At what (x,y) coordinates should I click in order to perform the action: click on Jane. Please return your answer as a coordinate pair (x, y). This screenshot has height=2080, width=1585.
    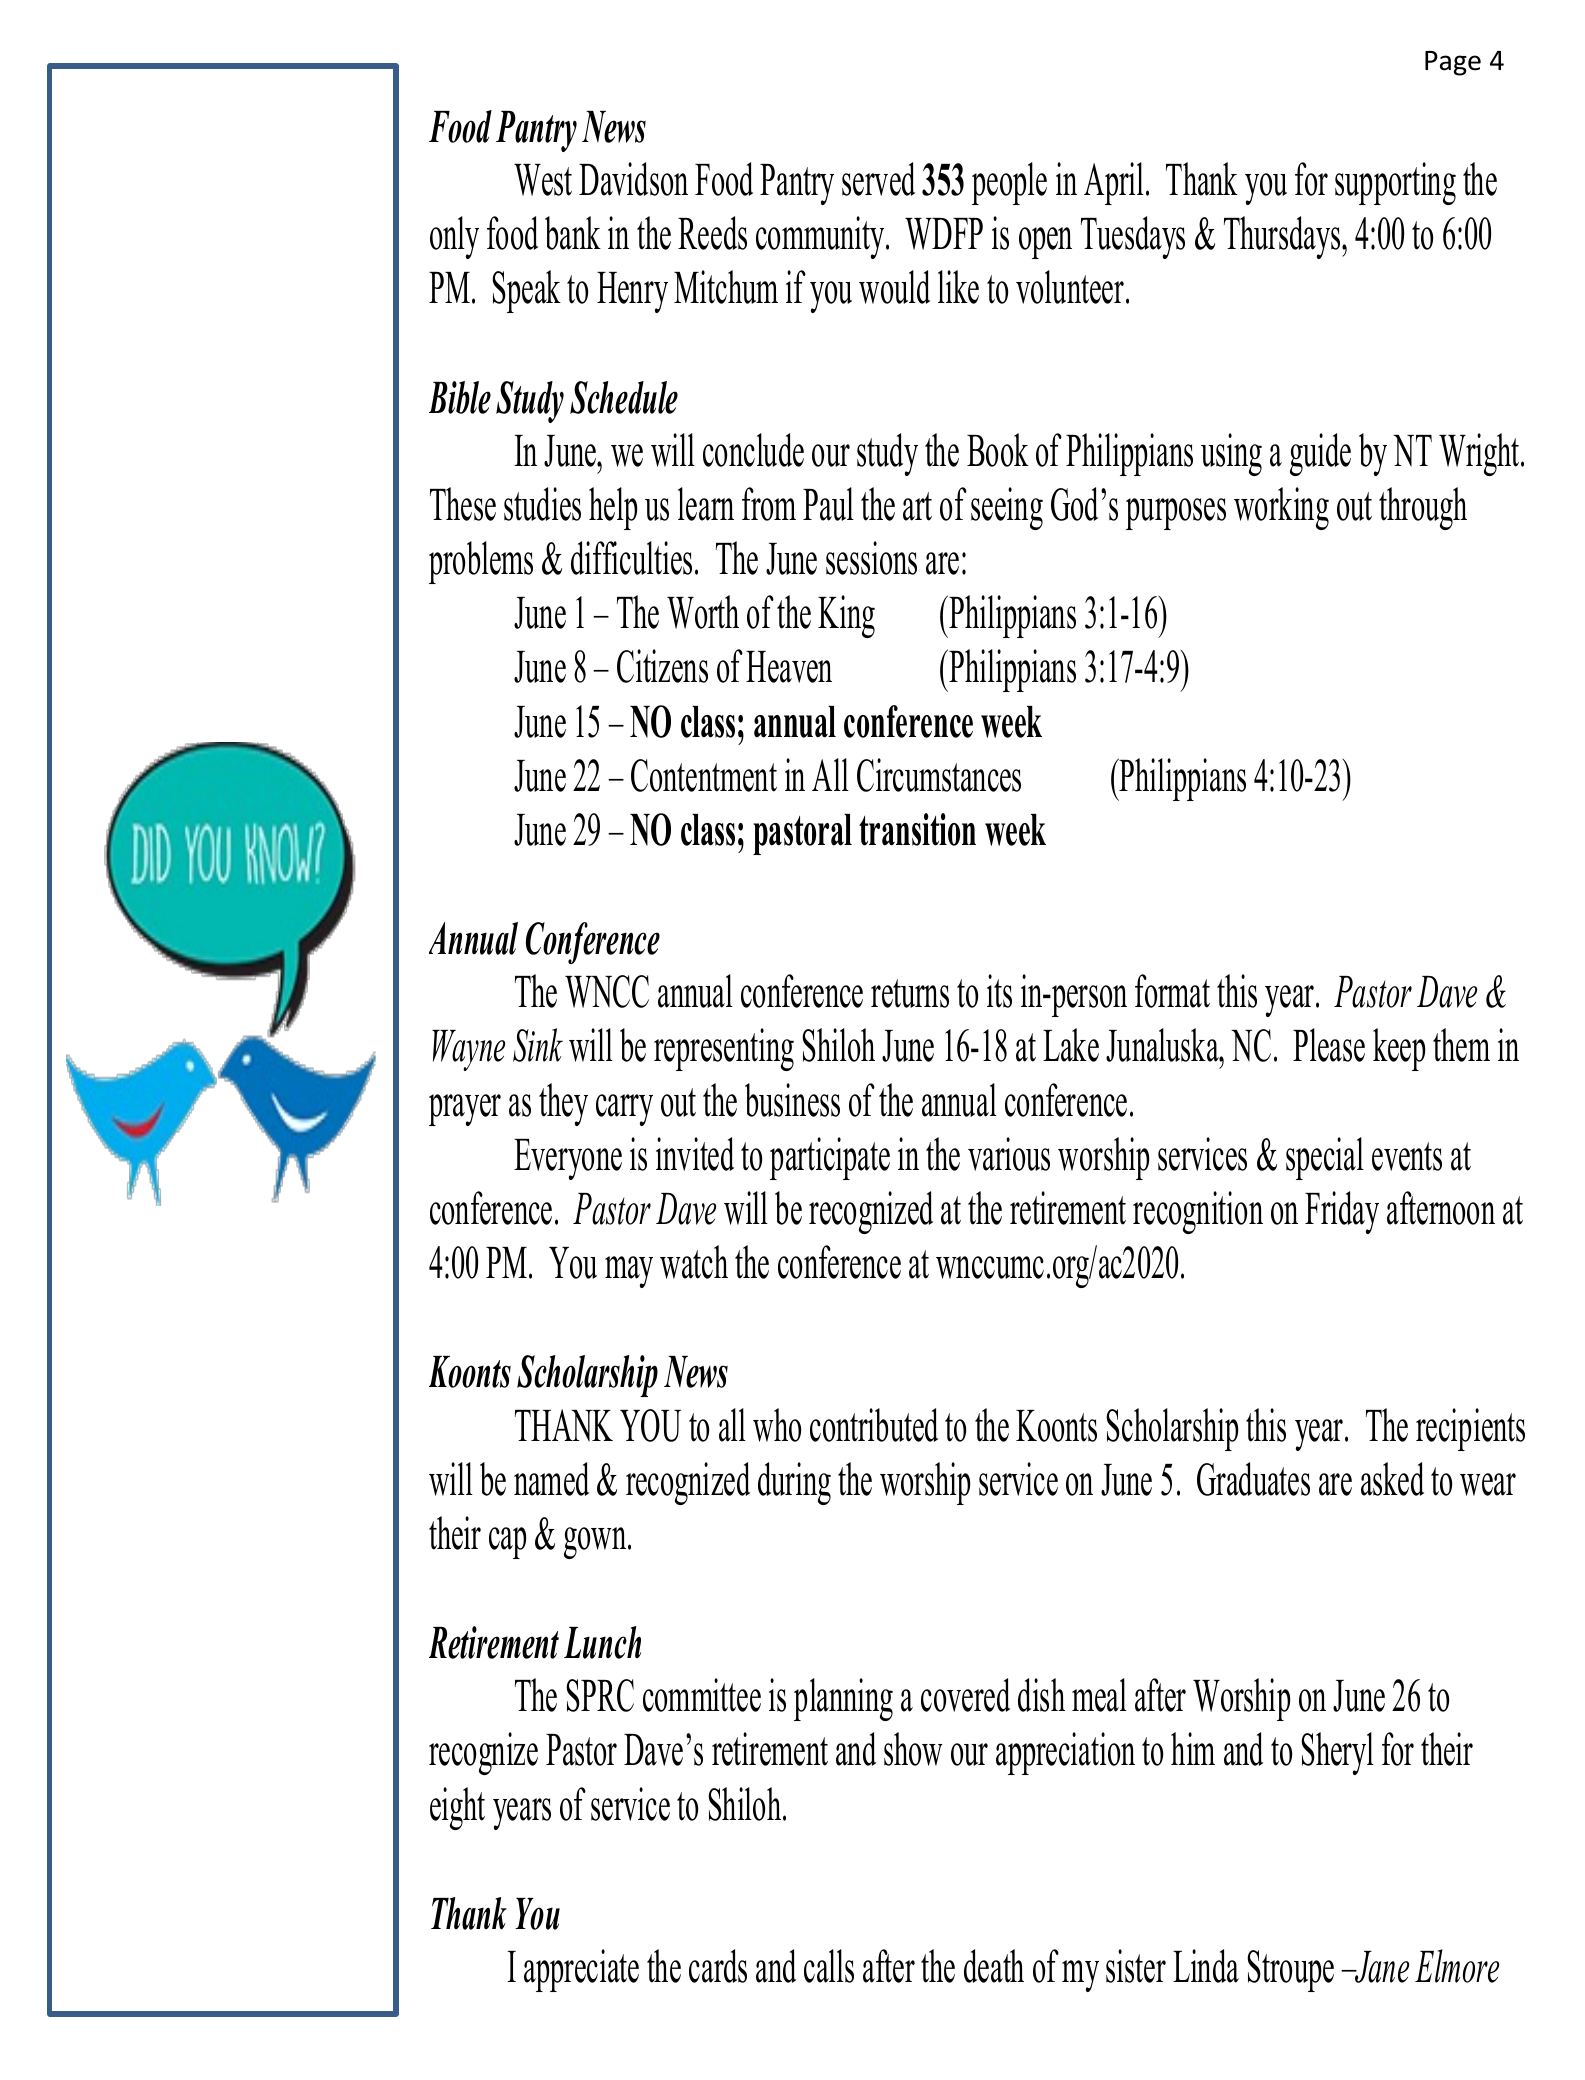
    Looking at the image, I should click on (1381, 1967).
